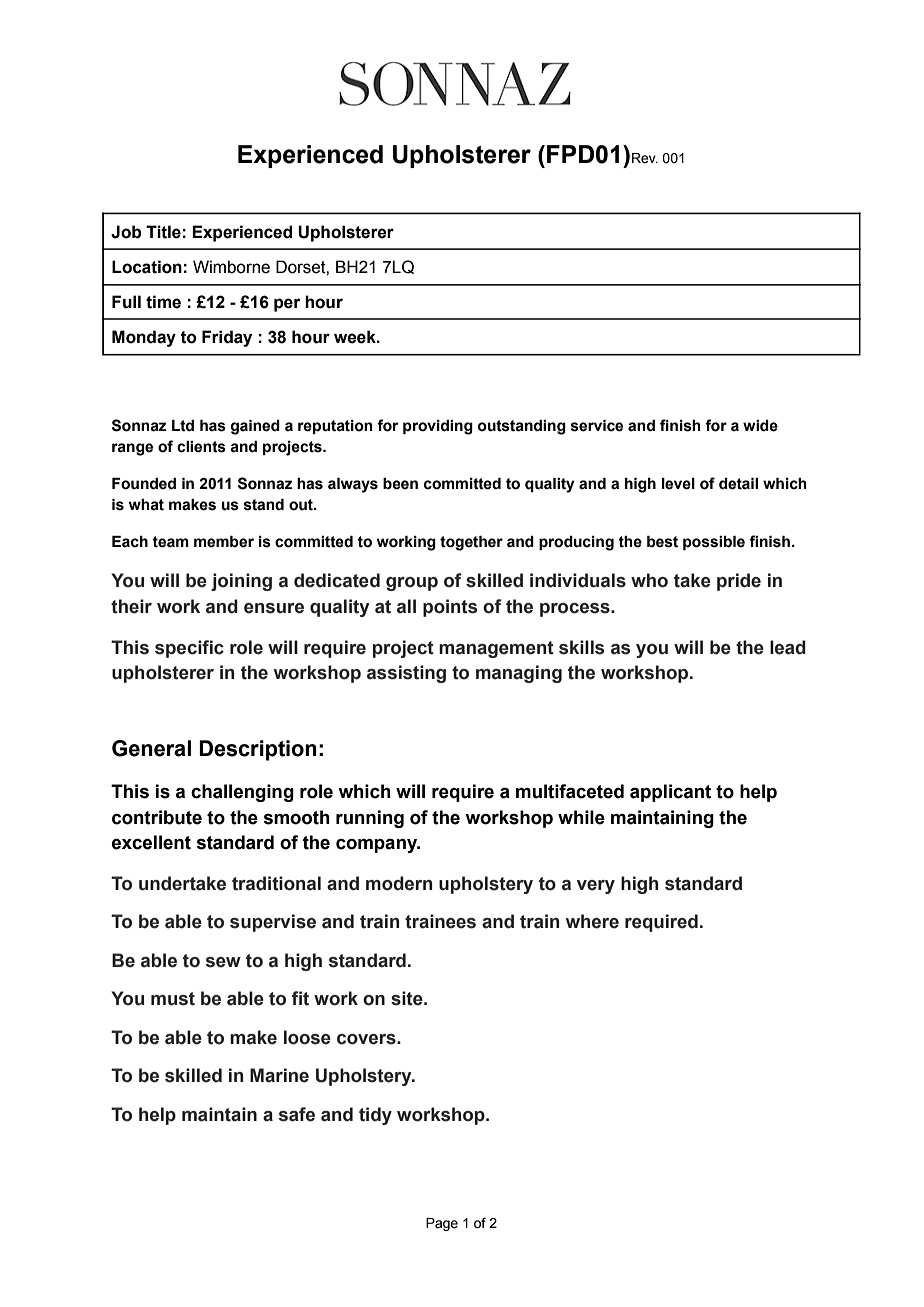 The image size is (924, 1307). What do you see at coordinates (760, 426) in the page?
I see `wide` at bounding box center [760, 426].
